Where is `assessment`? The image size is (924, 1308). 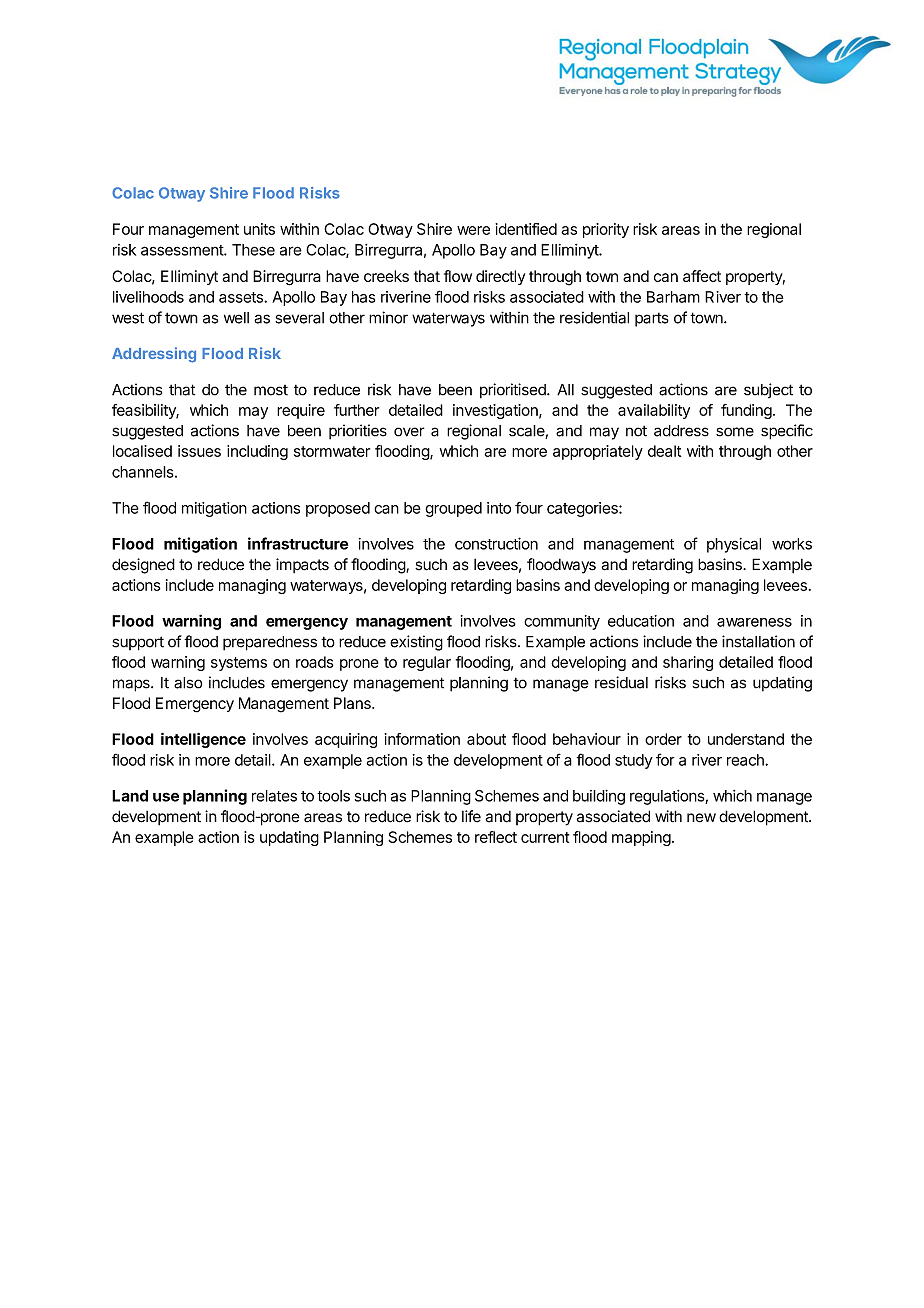 assessment is located at coordinates (183, 250).
